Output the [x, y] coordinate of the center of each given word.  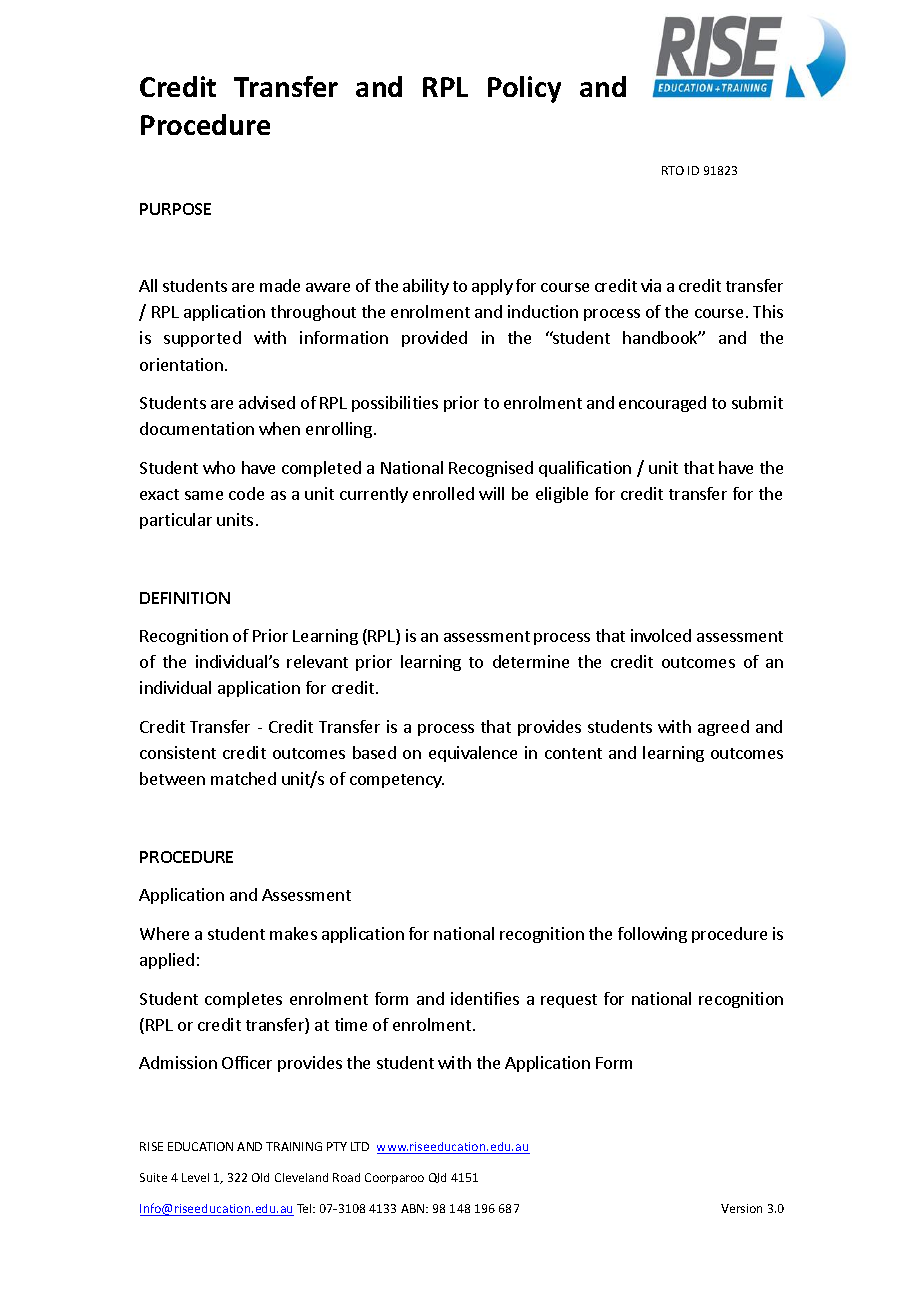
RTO [673, 170]
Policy [524, 89]
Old [260, 1177]
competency [397, 781]
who [219, 467]
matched [243, 778]
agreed [723, 728]
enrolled [443, 493]
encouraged [662, 404]
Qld [437, 1178]
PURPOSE [175, 209]
